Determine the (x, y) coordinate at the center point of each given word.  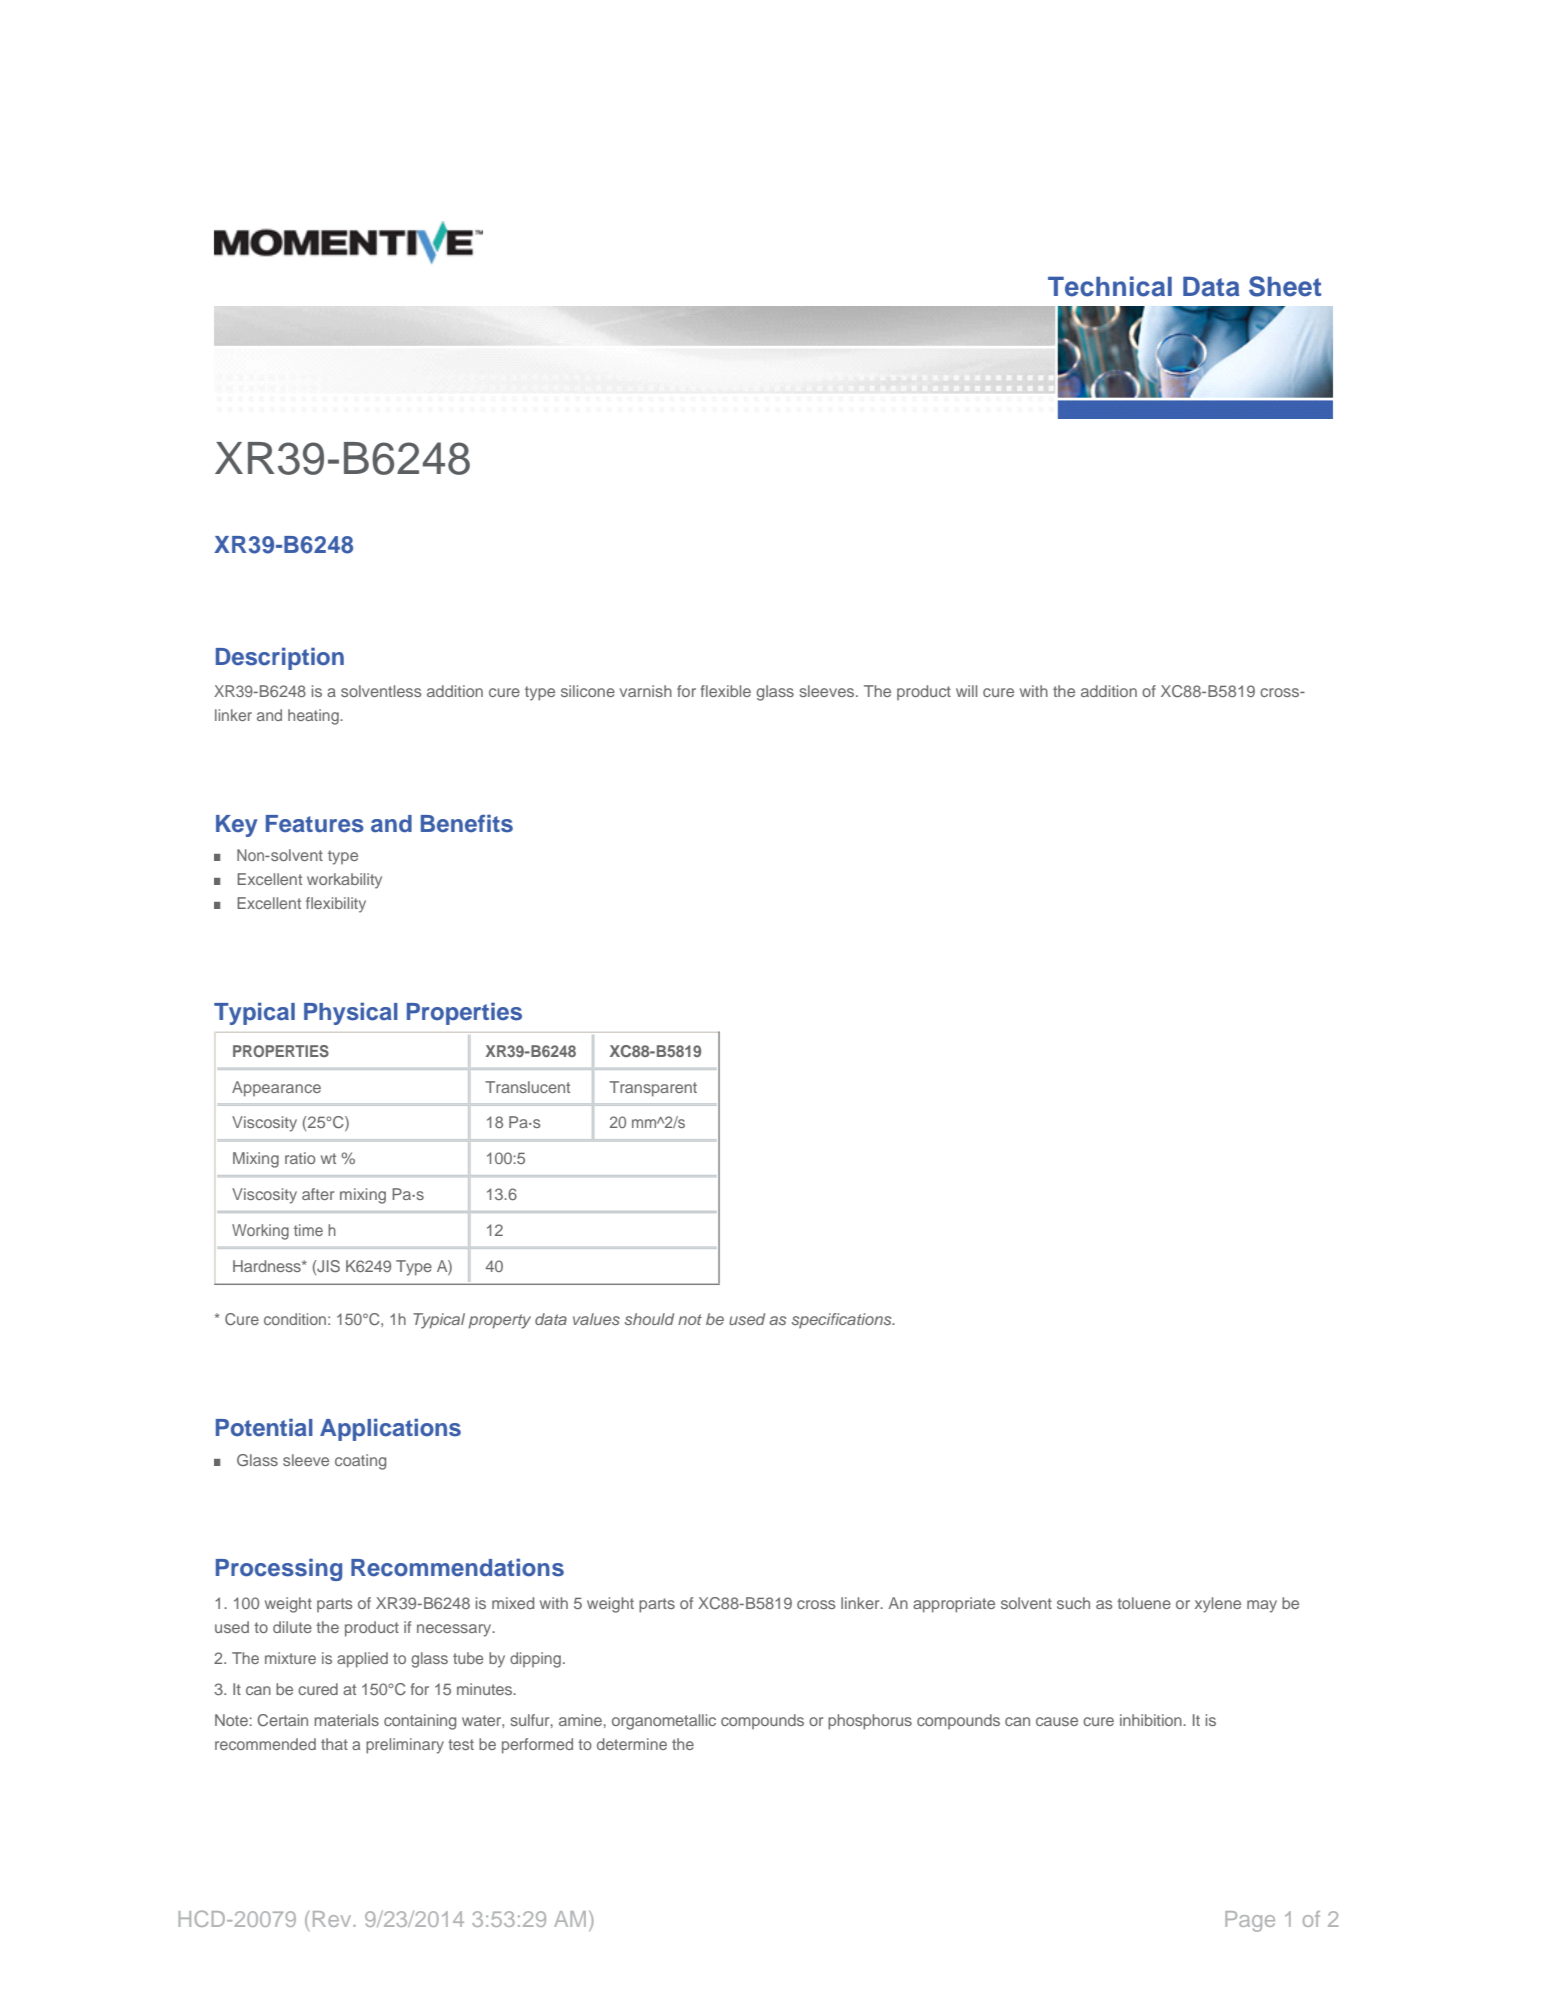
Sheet (1285, 286)
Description (280, 658)
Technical (1110, 286)
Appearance (276, 1089)
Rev (333, 1919)
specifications (843, 1320)
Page (1250, 1921)
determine (632, 1744)
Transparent (653, 1089)
